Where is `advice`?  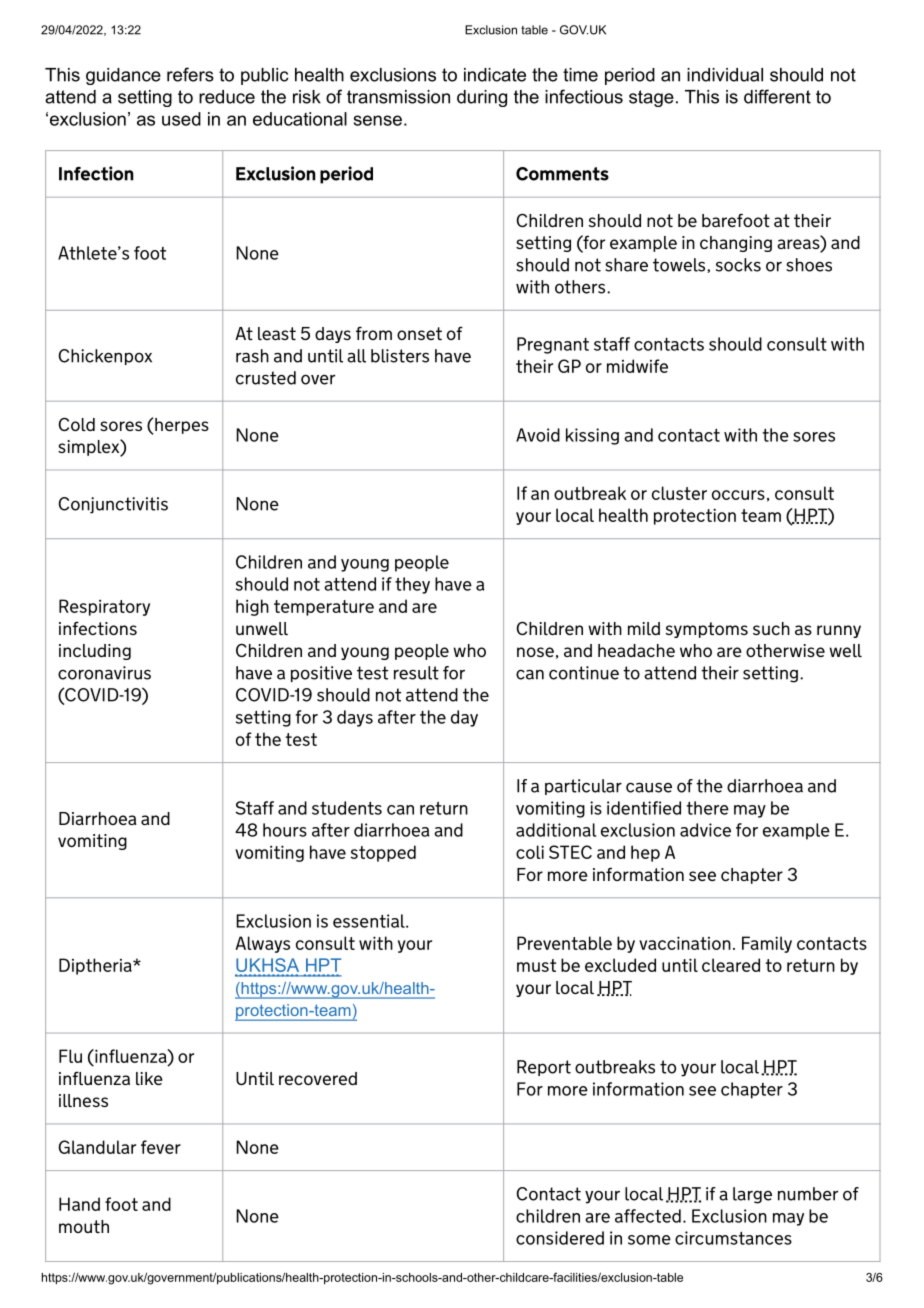
advice is located at coordinates (705, 830).
